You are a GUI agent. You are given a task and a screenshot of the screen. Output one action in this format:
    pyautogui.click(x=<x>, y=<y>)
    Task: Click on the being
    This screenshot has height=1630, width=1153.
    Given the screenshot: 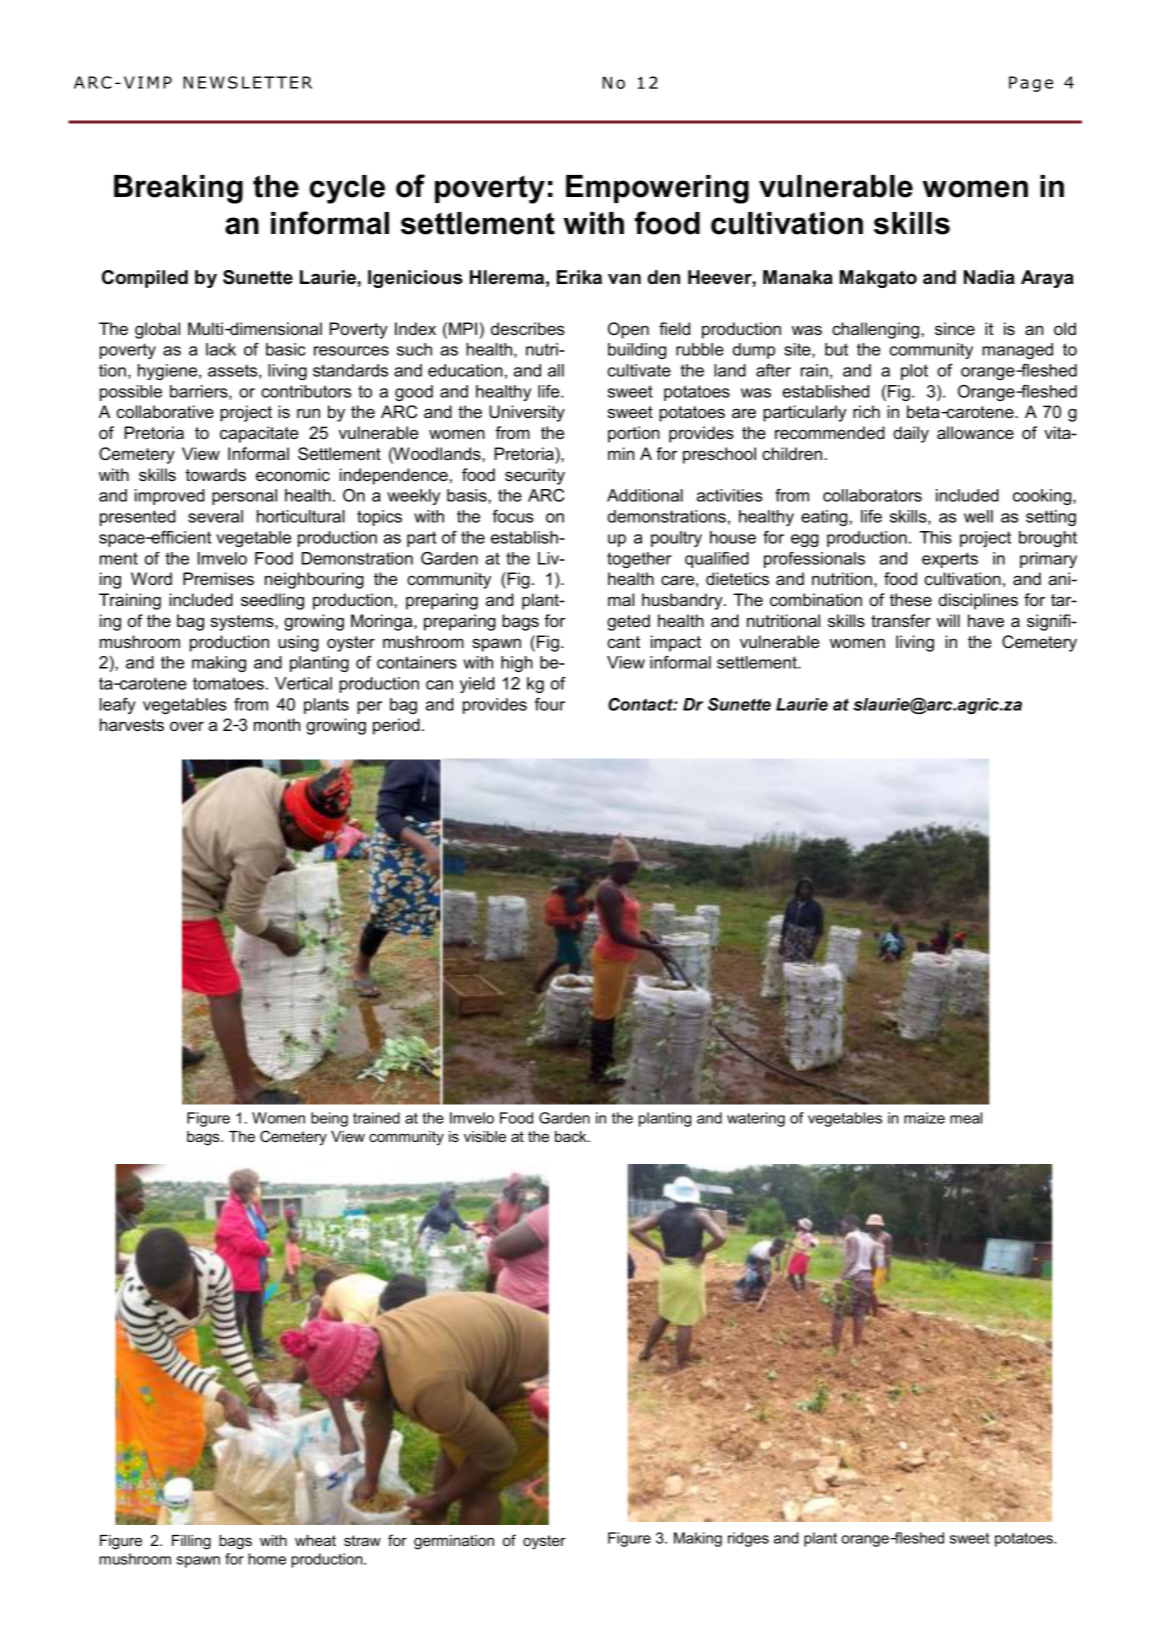 What is the action you would take?
    pyautogui.click(x=329, y=1119)
